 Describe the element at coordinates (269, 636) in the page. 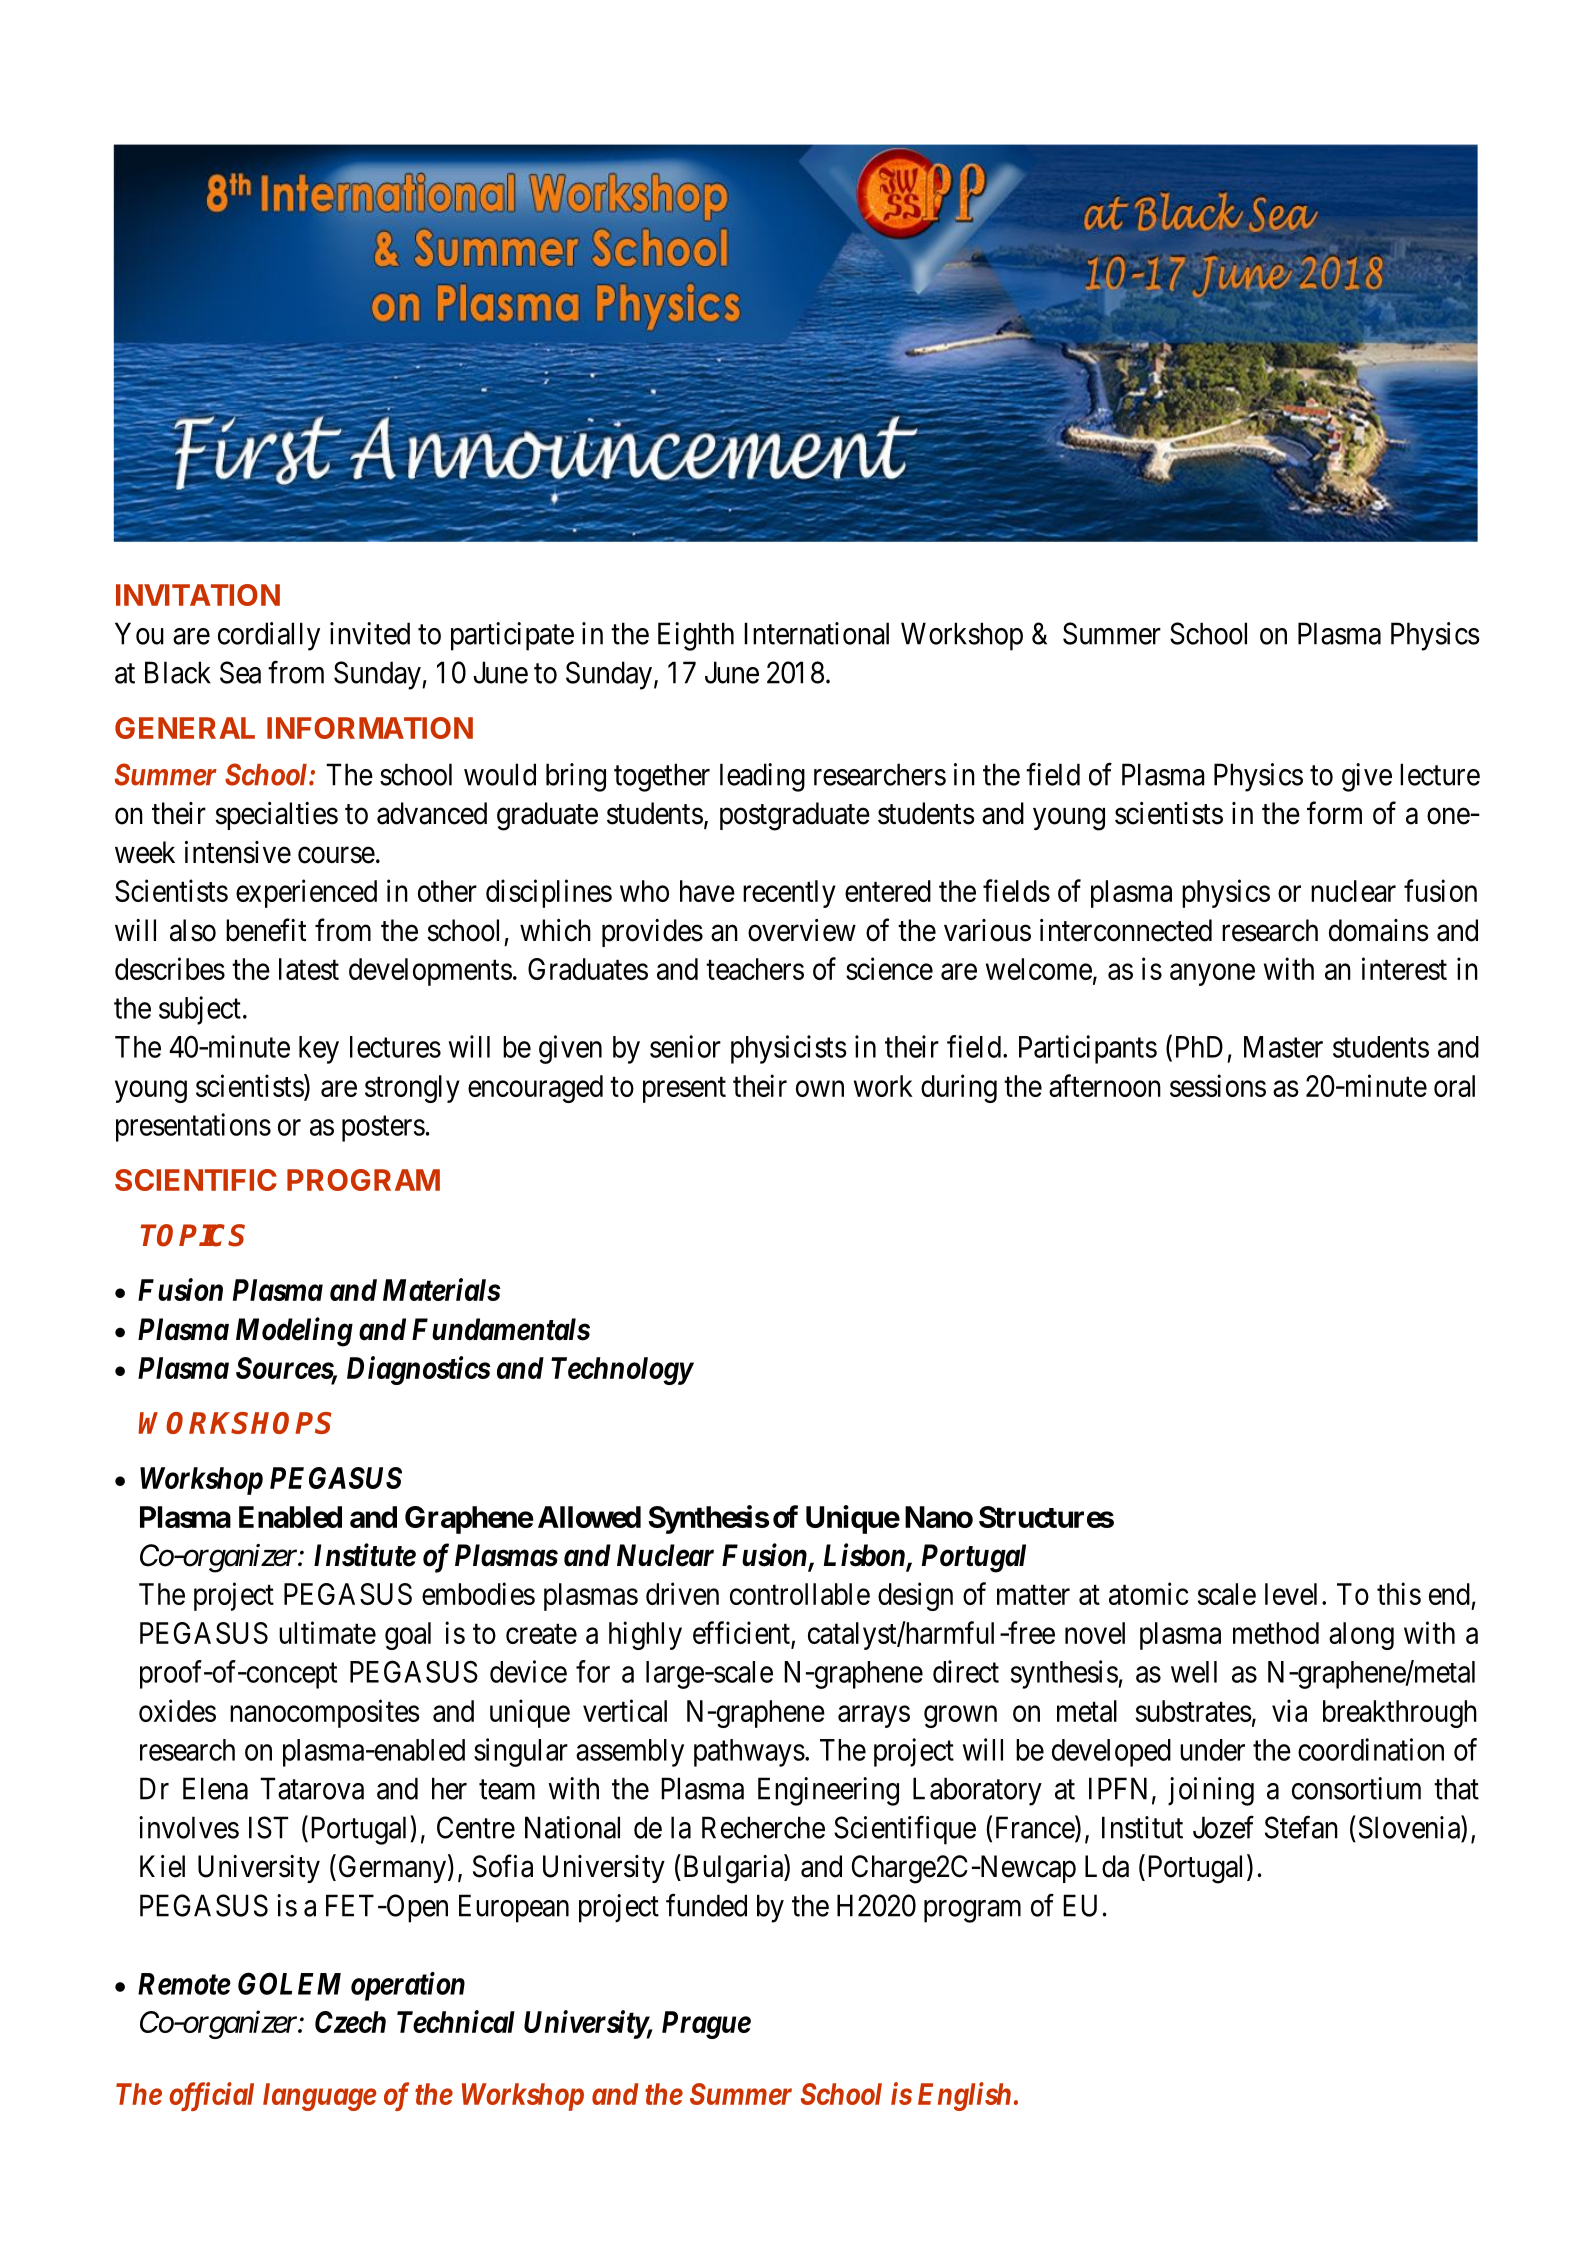

I see `cordially` at that location.
